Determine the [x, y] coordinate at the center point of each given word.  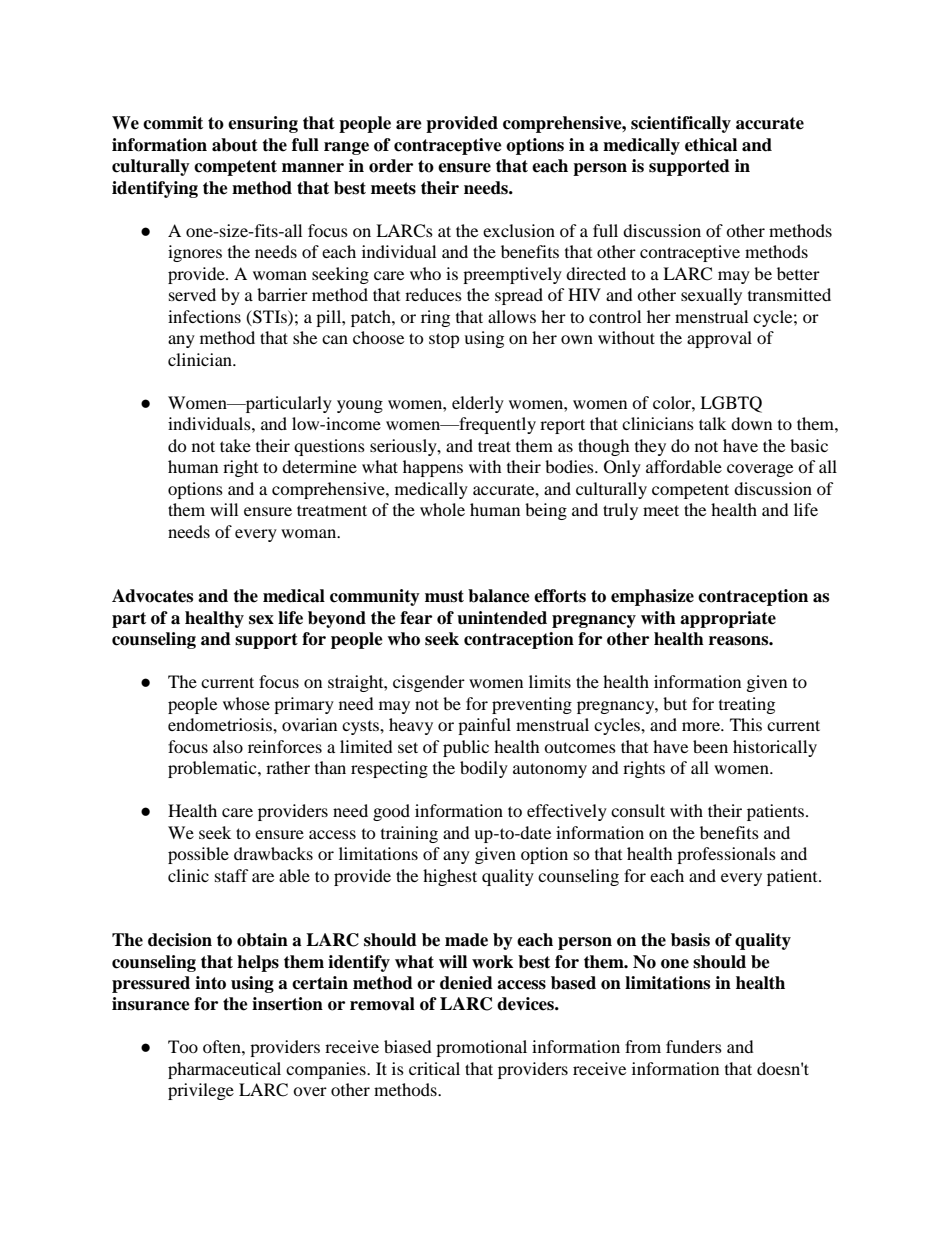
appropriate [728, 619]
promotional [481, 1048]
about [235, 145]
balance [499, 596]
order [391, 166]
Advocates [152, 596]
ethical [711, 145]
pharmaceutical [224, 1070]
